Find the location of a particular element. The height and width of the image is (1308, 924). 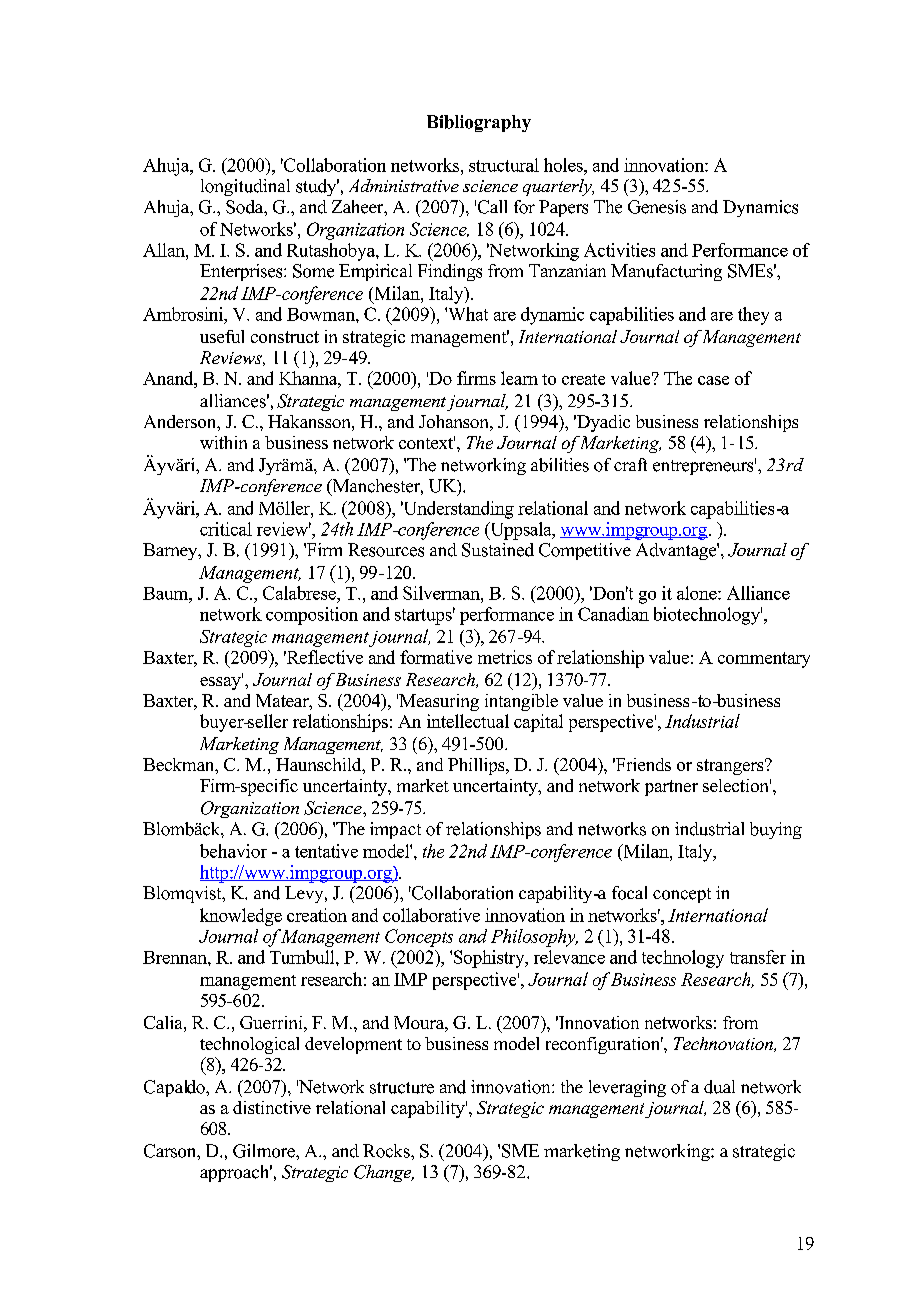

case is located at coordinates (713, 380).
